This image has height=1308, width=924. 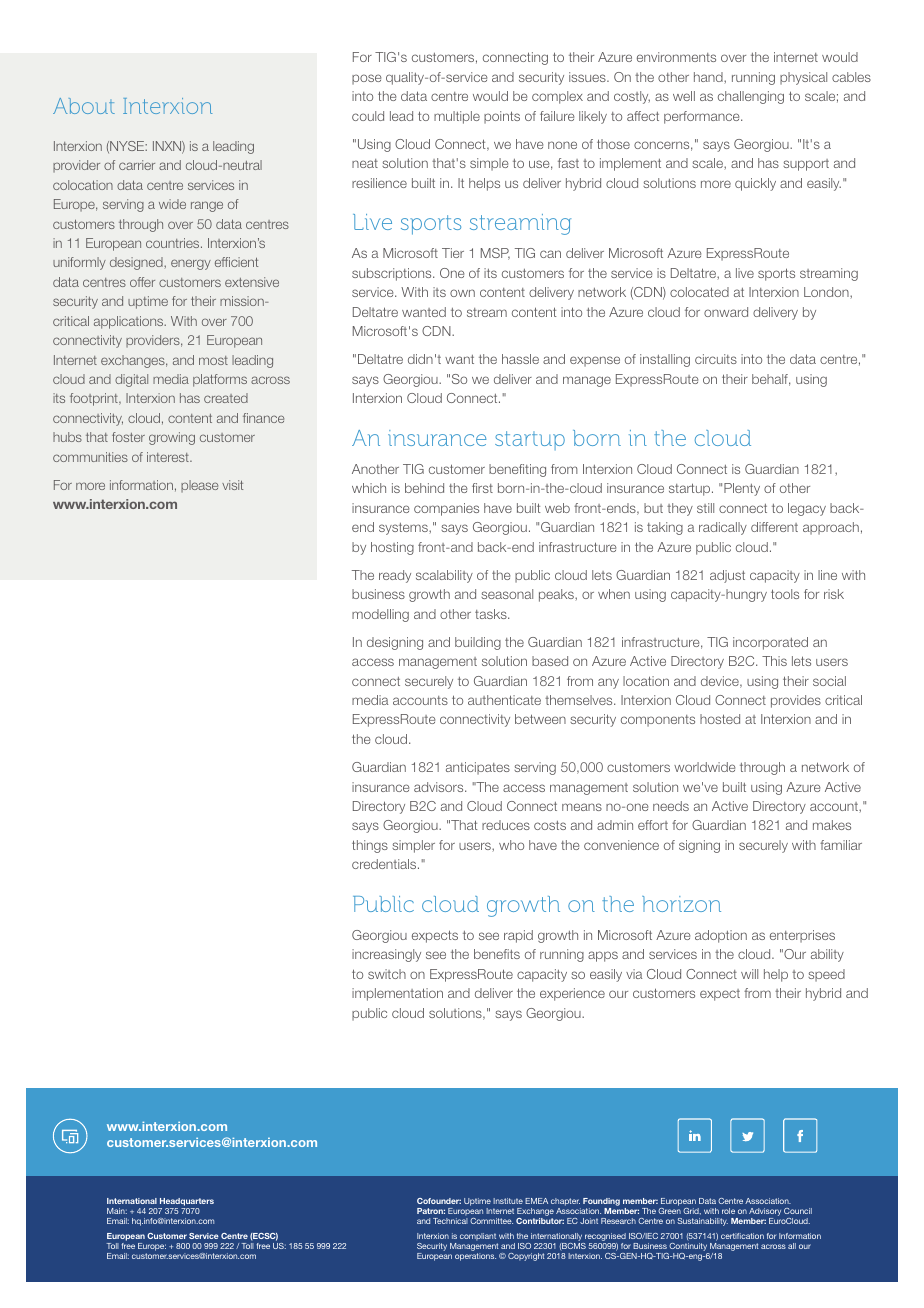 What do you see at coordinates (457, 117) in the image?
I see `multiple` at bounding box center [457, 117].
